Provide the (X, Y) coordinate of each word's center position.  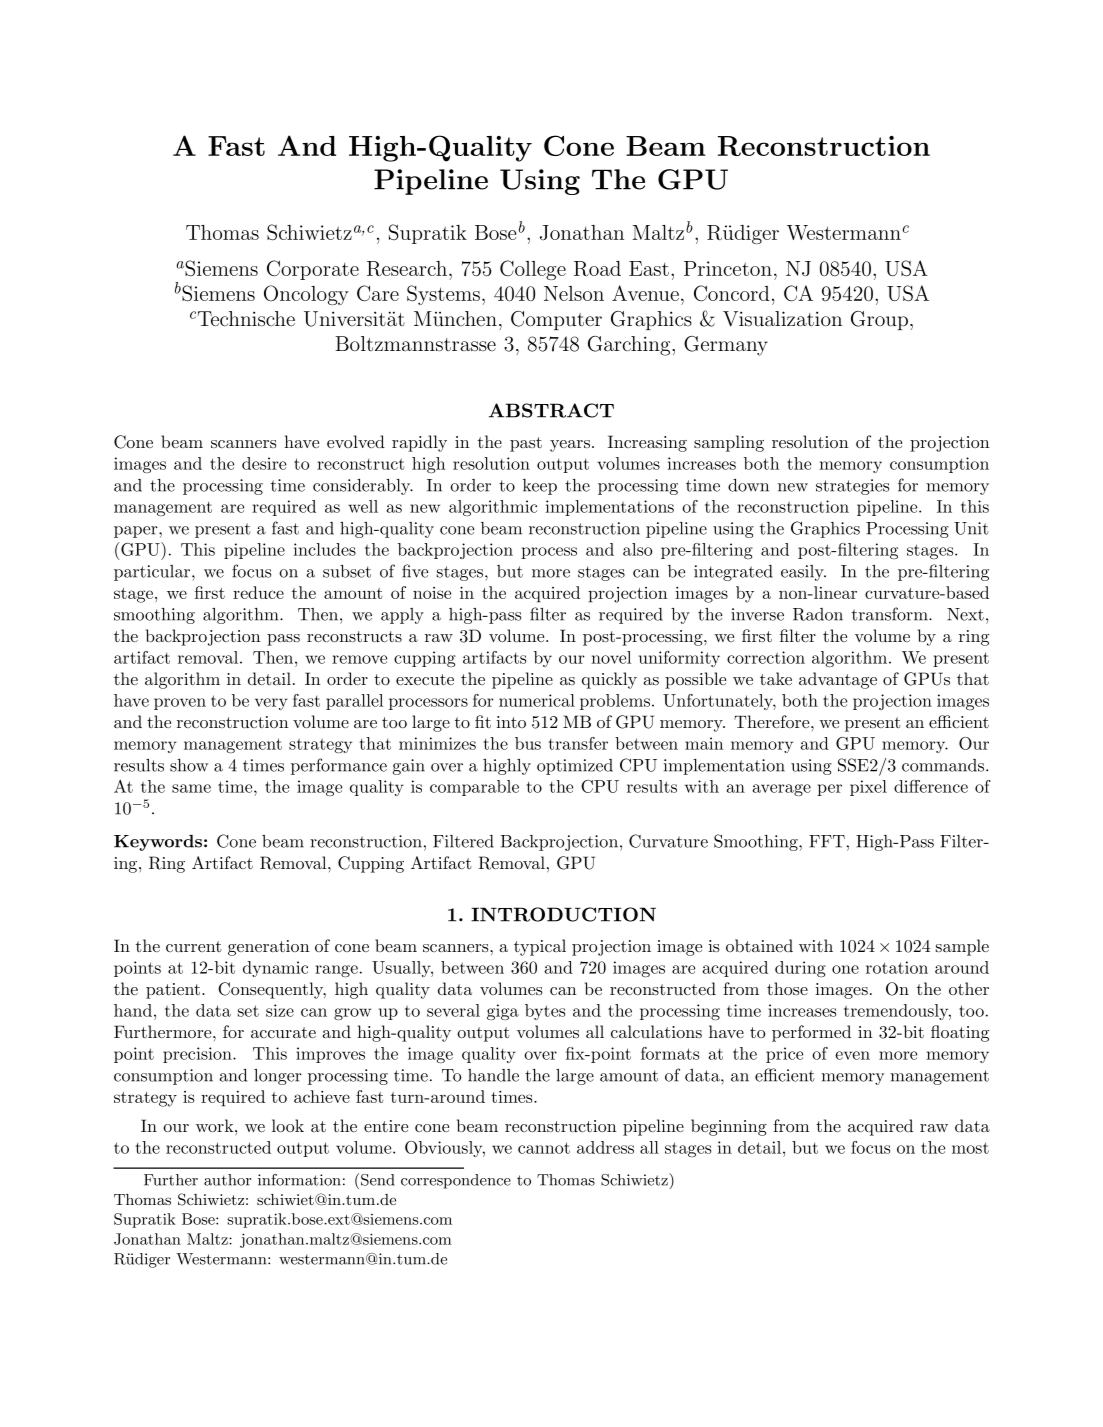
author (227, 1180)
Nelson (574, 293)
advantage (838, 680)
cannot (544, 1148)
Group (879, 320)
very (271, 704)
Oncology (306, 295)
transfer (578, 743)
